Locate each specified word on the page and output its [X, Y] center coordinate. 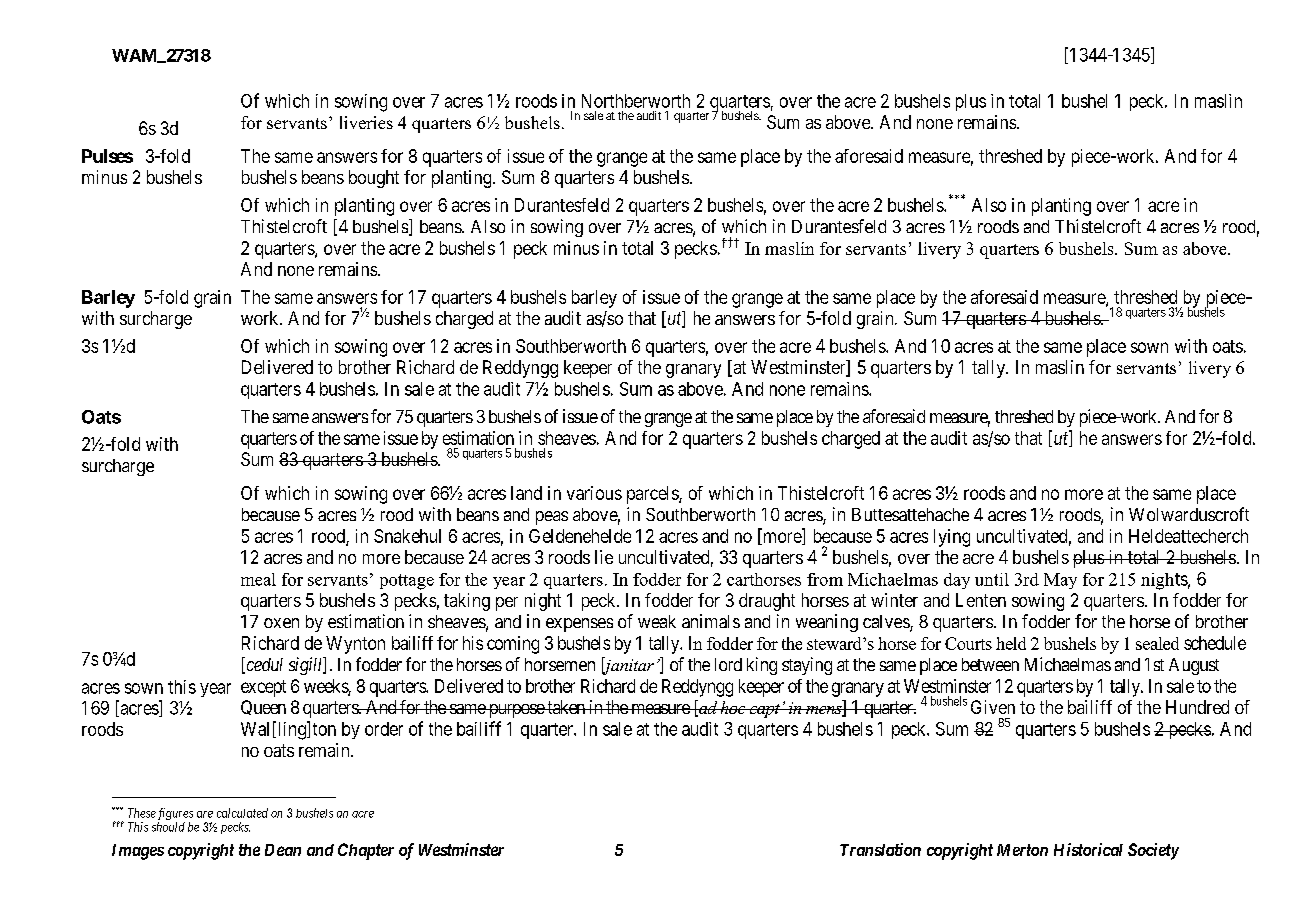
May [1060, 581]
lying [952, 538]
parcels [653, 495]
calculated [242, 813]
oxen [281, 623]
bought [374, 179]
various [594, 493]
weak [657, 621]
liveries [366, 122]
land [526, 493]
